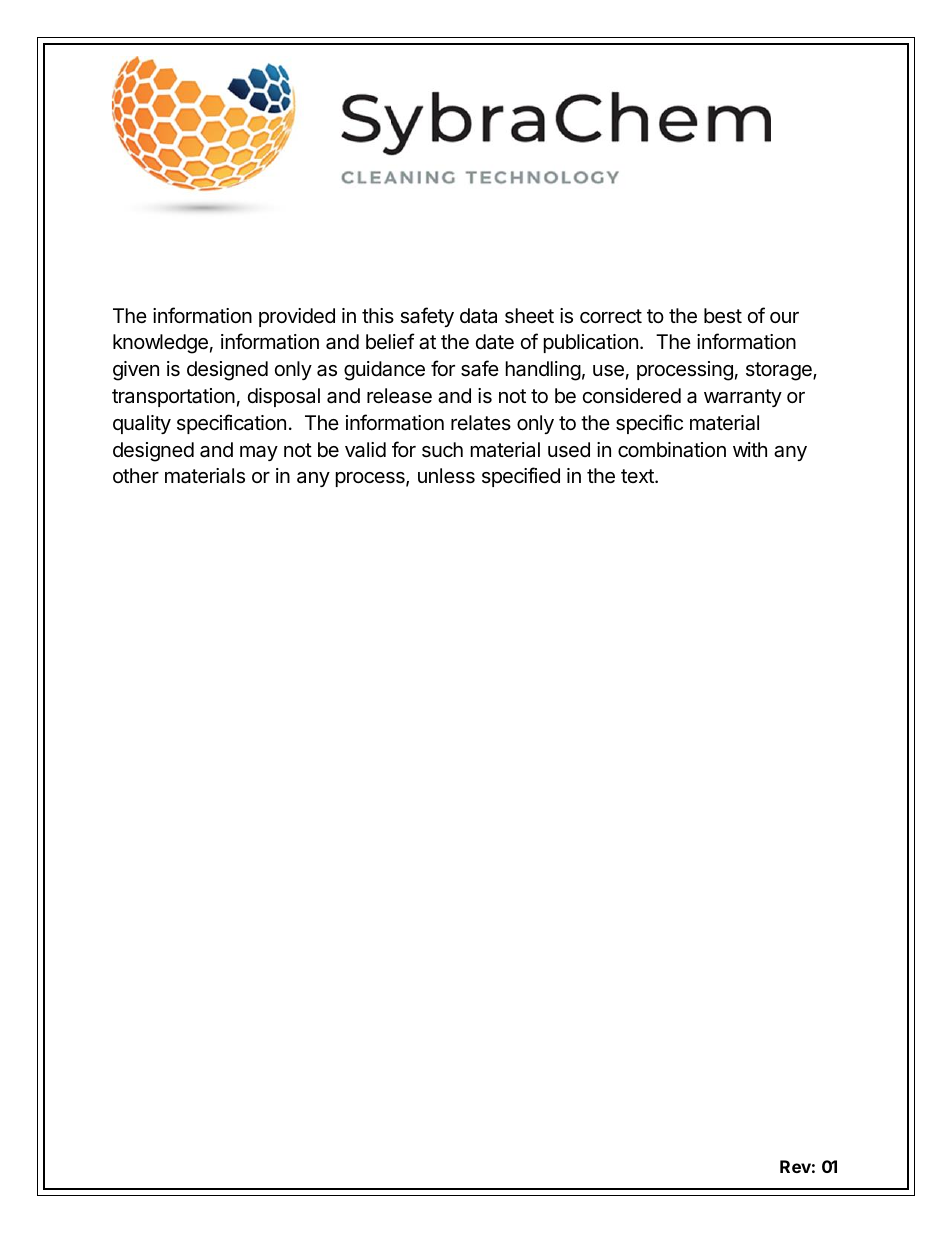 The width and height of the document is (952, 1233). Describe the element at coordinates (743, 398) in the document. I see `warranty` at that location.
